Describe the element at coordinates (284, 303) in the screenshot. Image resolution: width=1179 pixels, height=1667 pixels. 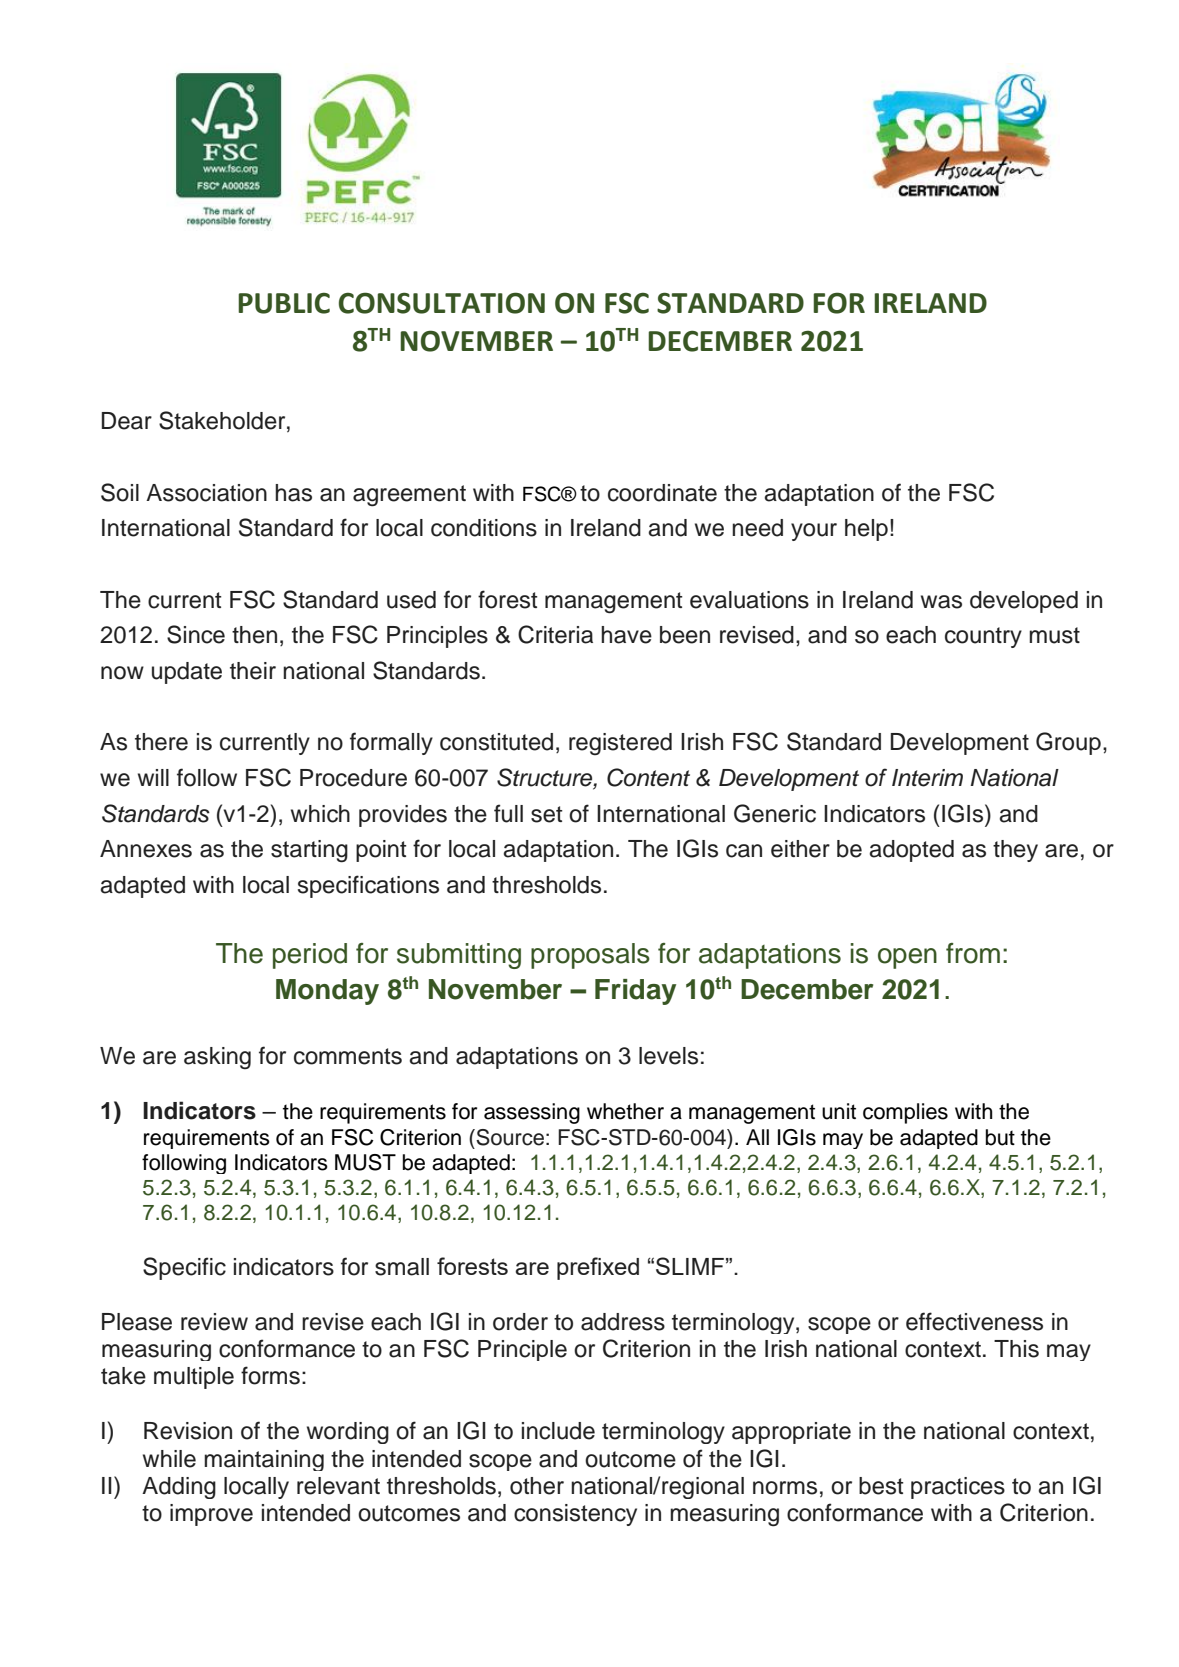
I see `PUBLIC` at that location.
